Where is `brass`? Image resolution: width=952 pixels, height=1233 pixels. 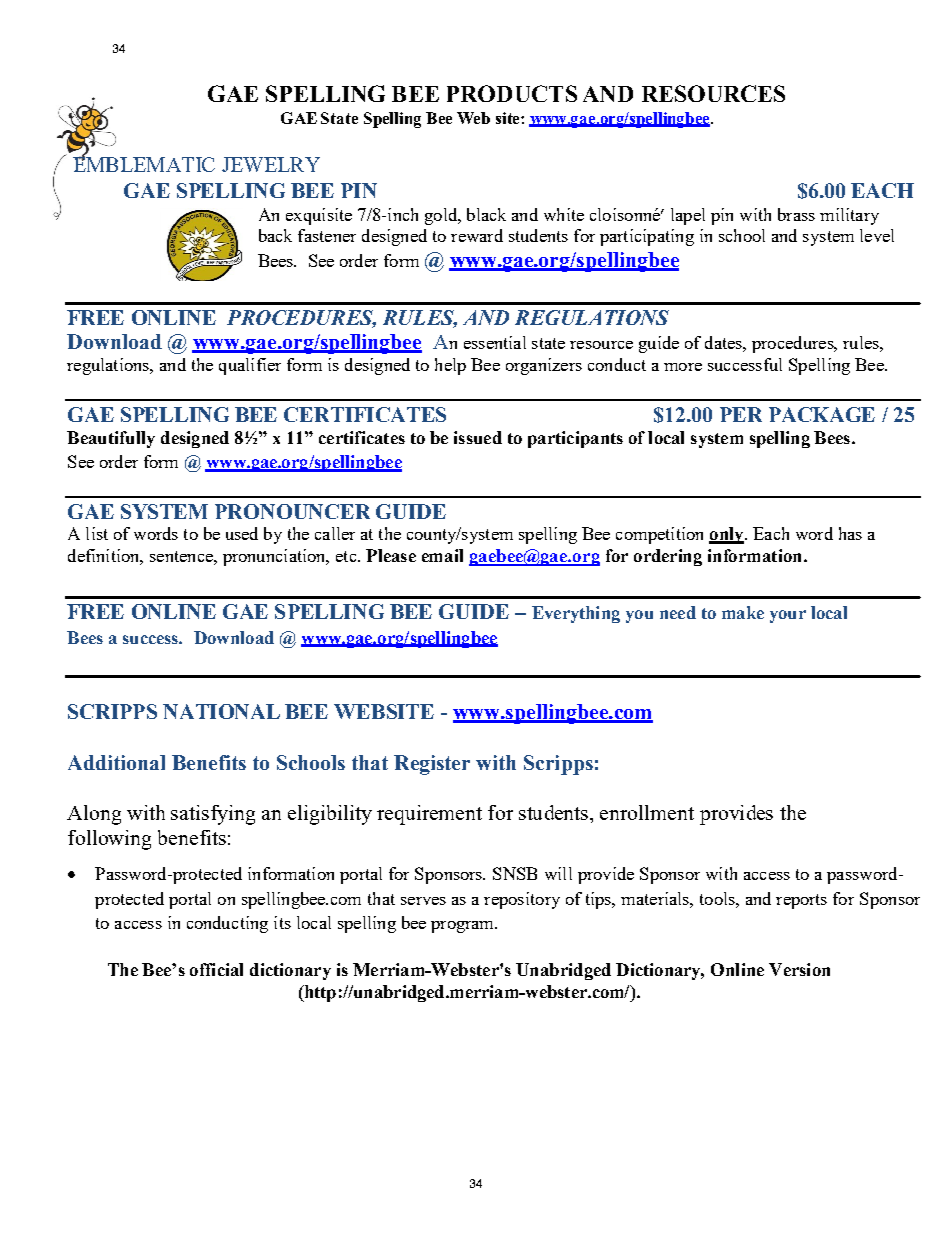 brass is located at coordinates (796, 214).
